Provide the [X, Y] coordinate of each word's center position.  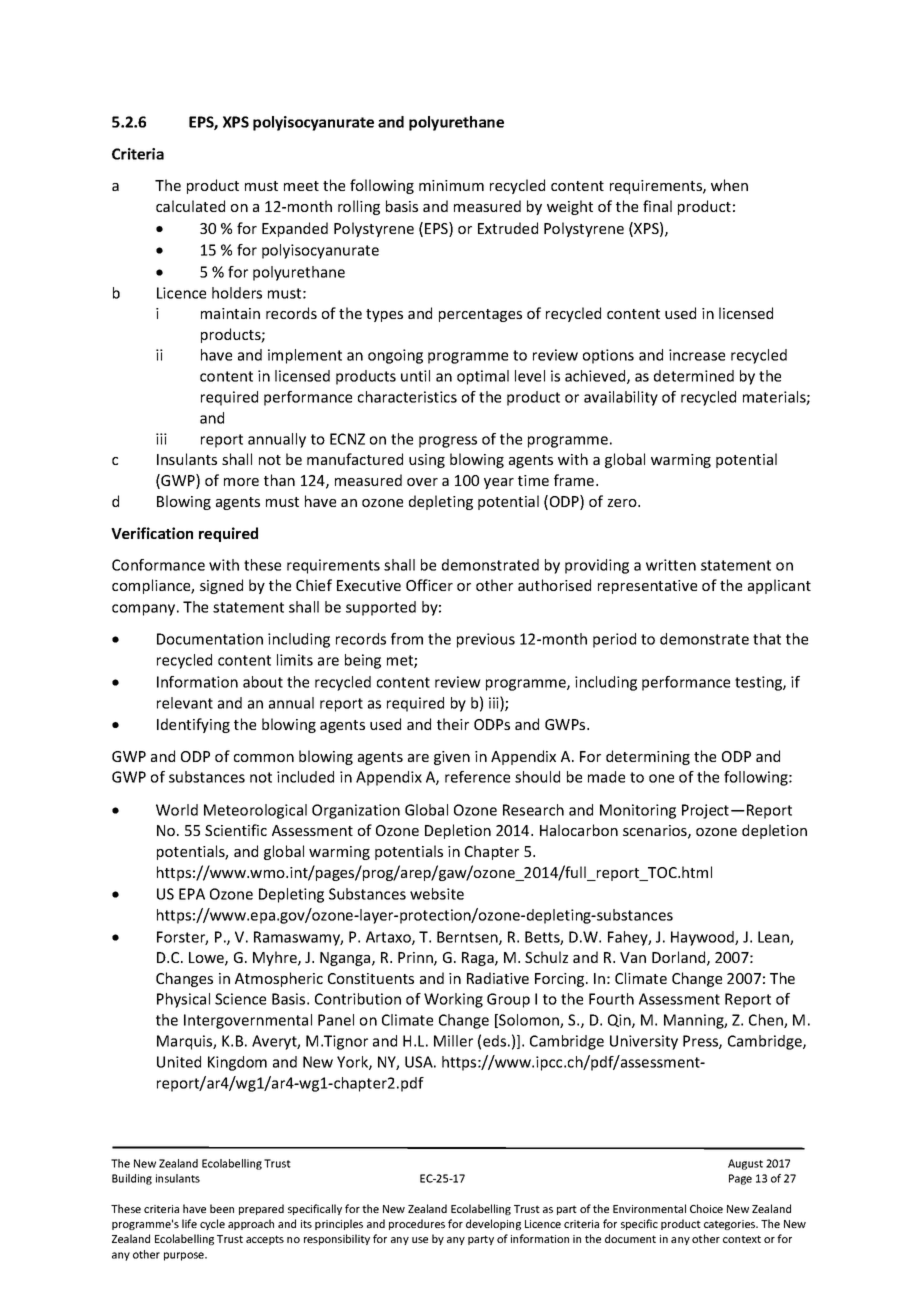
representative [647, 587]
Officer [429, 585]
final [657, 206]
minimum [451, 185]
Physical [183, 1000]
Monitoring [638, 811]
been [222, 1208]
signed [221, 586]
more [241, 482]
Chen [767, 1021]
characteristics [407, 397]
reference [477, 777]
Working [453, 1000]
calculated [190, 206]
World [177, 810]
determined [694, 376]
